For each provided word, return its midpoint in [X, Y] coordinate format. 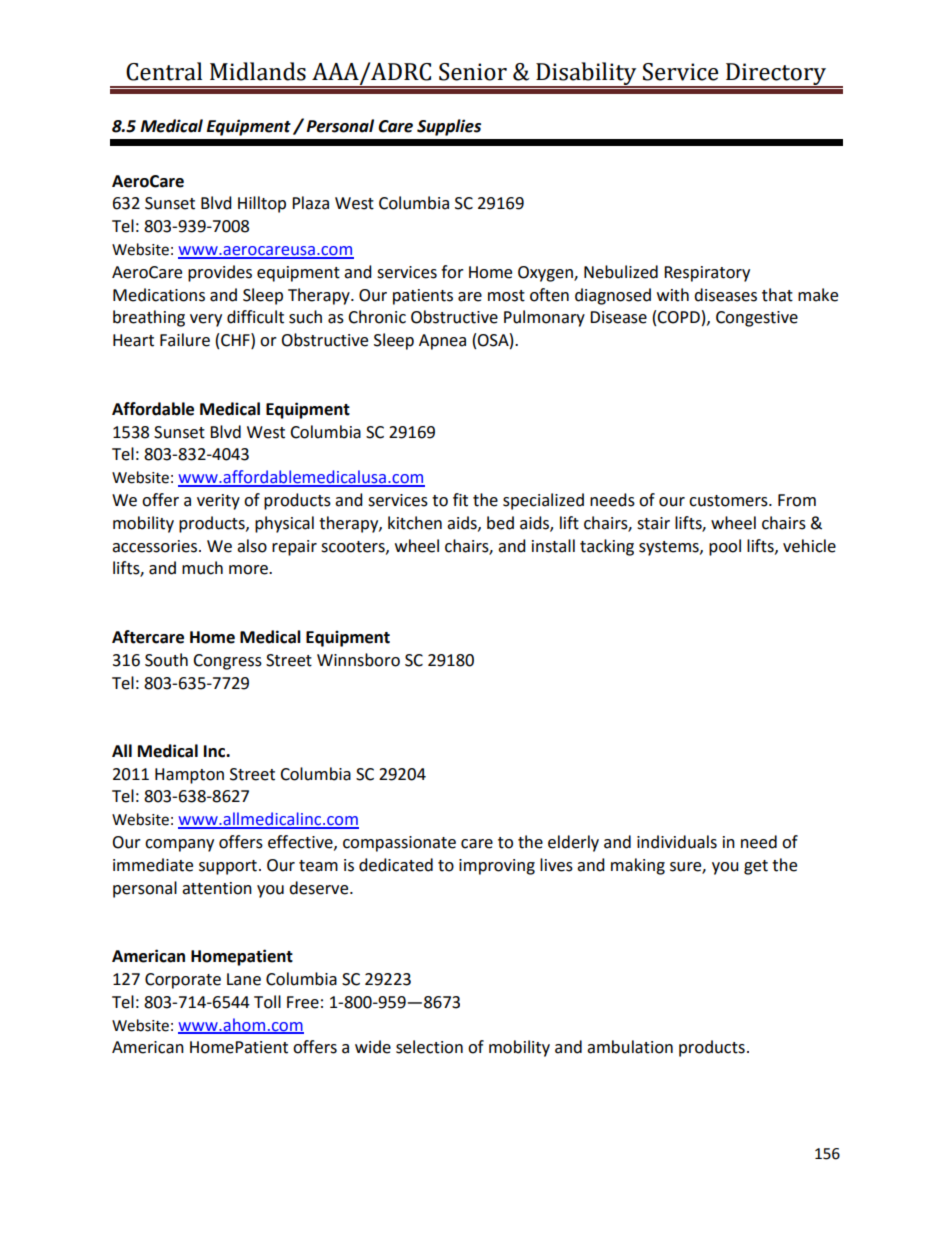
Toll [267, 1002]
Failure [185, 340]
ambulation [630, 1047]
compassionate [399, 844]
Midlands [258, 71]
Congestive [757, 319]
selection [429, 1047]
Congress [227, 662]
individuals [677, 842]
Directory [776, 75]
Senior [473, 72]
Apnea [442, 342]
